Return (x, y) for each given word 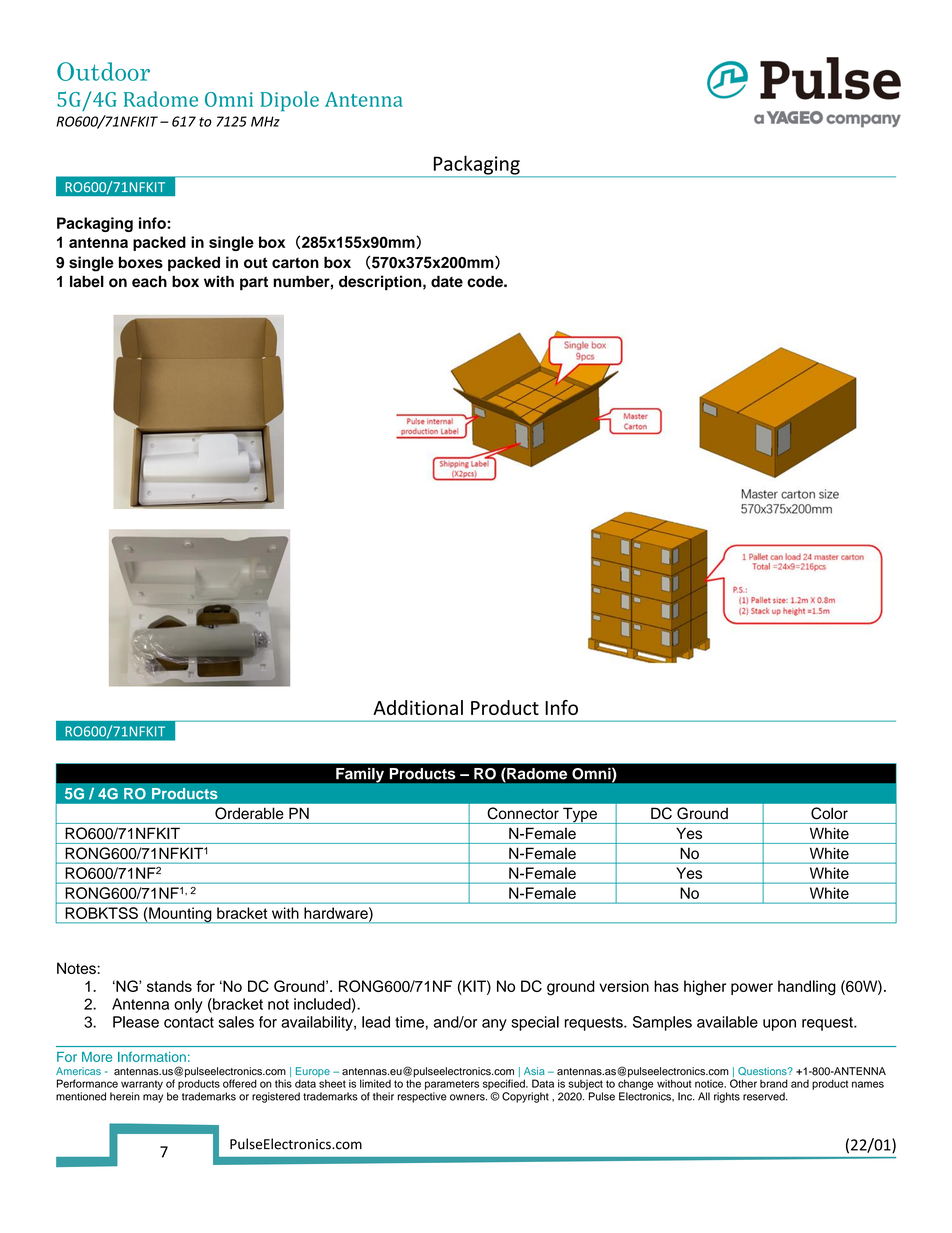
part (254, 284)
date (447, 281)
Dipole (289, 101)
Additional (418, 707)
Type (580, 815)
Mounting (180, 915)
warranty (142, 1085)
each (149, 282)
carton (295, 263)
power (752, 989)
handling (807, 988)
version (624, 986)
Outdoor (103, 71)
